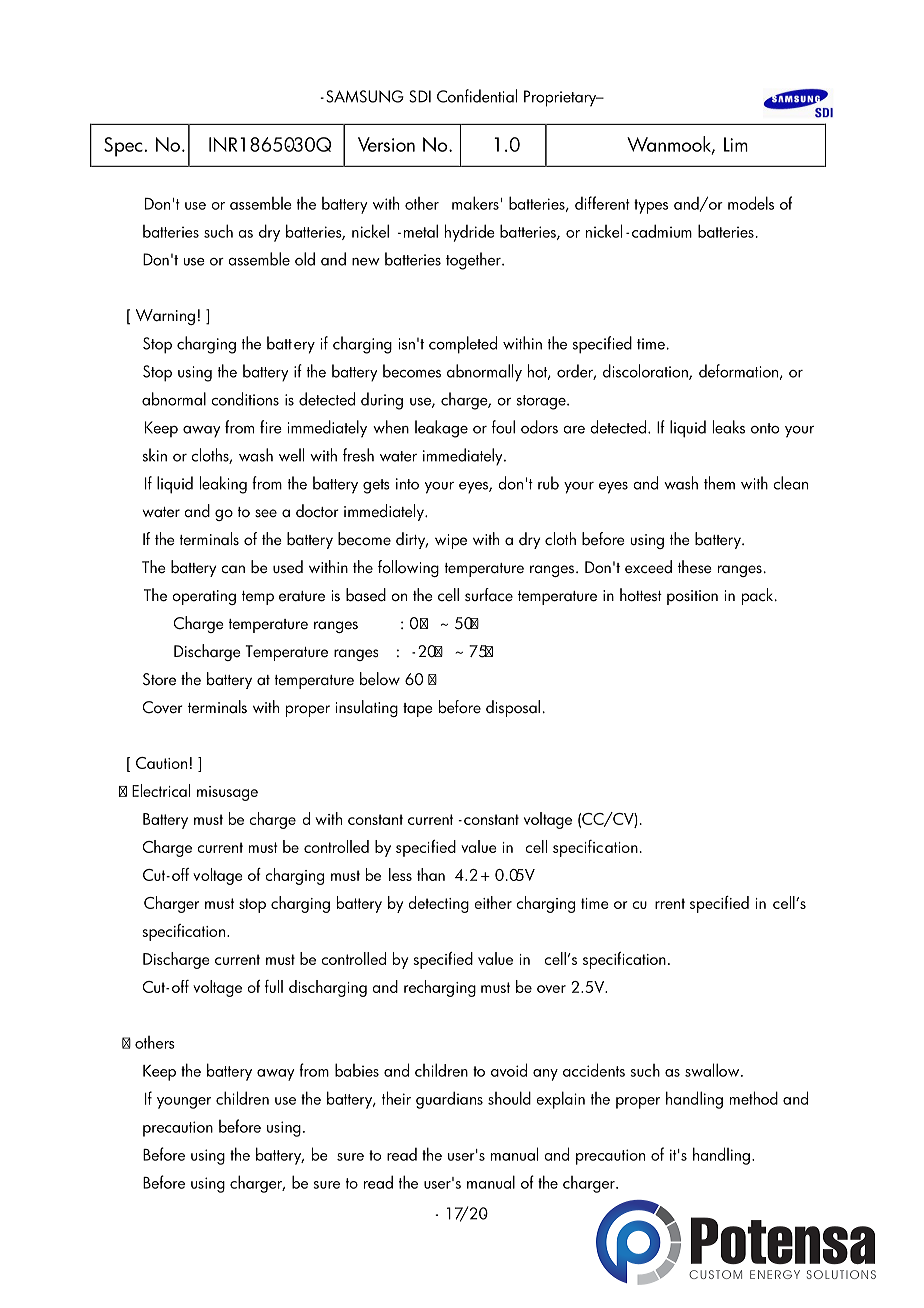  Describe the element at coordinates (759, 596) in the document. I see `pack` at that location.
